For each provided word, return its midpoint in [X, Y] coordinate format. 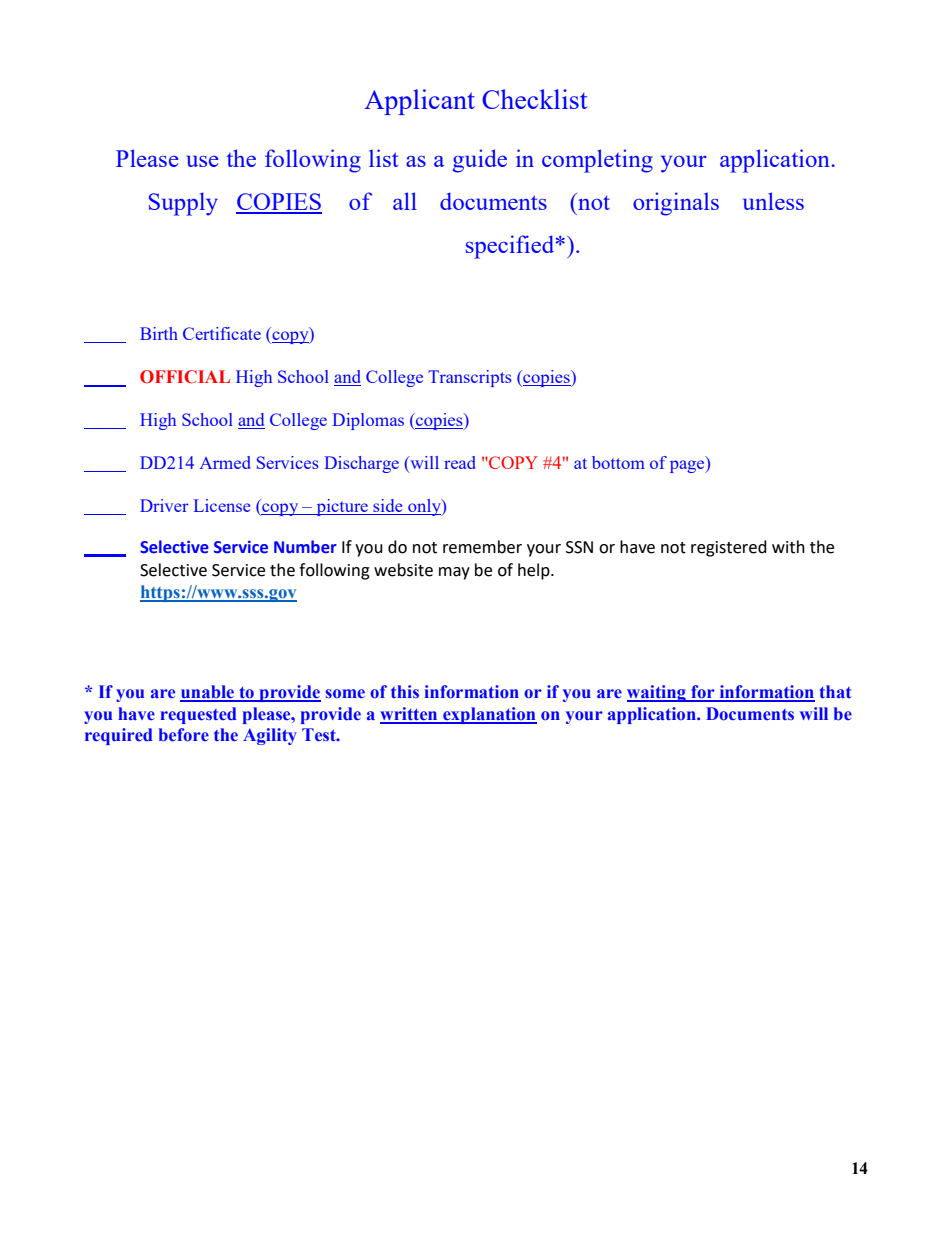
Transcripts [470, 378]
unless [773, 201]
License [222, 505]
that [835, 691]
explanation [489, 715]
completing [597, 161]
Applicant [419, 102]
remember [482, 547]
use [203, 161]
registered [729, 548]
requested [198, 715]
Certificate [222, 333]
